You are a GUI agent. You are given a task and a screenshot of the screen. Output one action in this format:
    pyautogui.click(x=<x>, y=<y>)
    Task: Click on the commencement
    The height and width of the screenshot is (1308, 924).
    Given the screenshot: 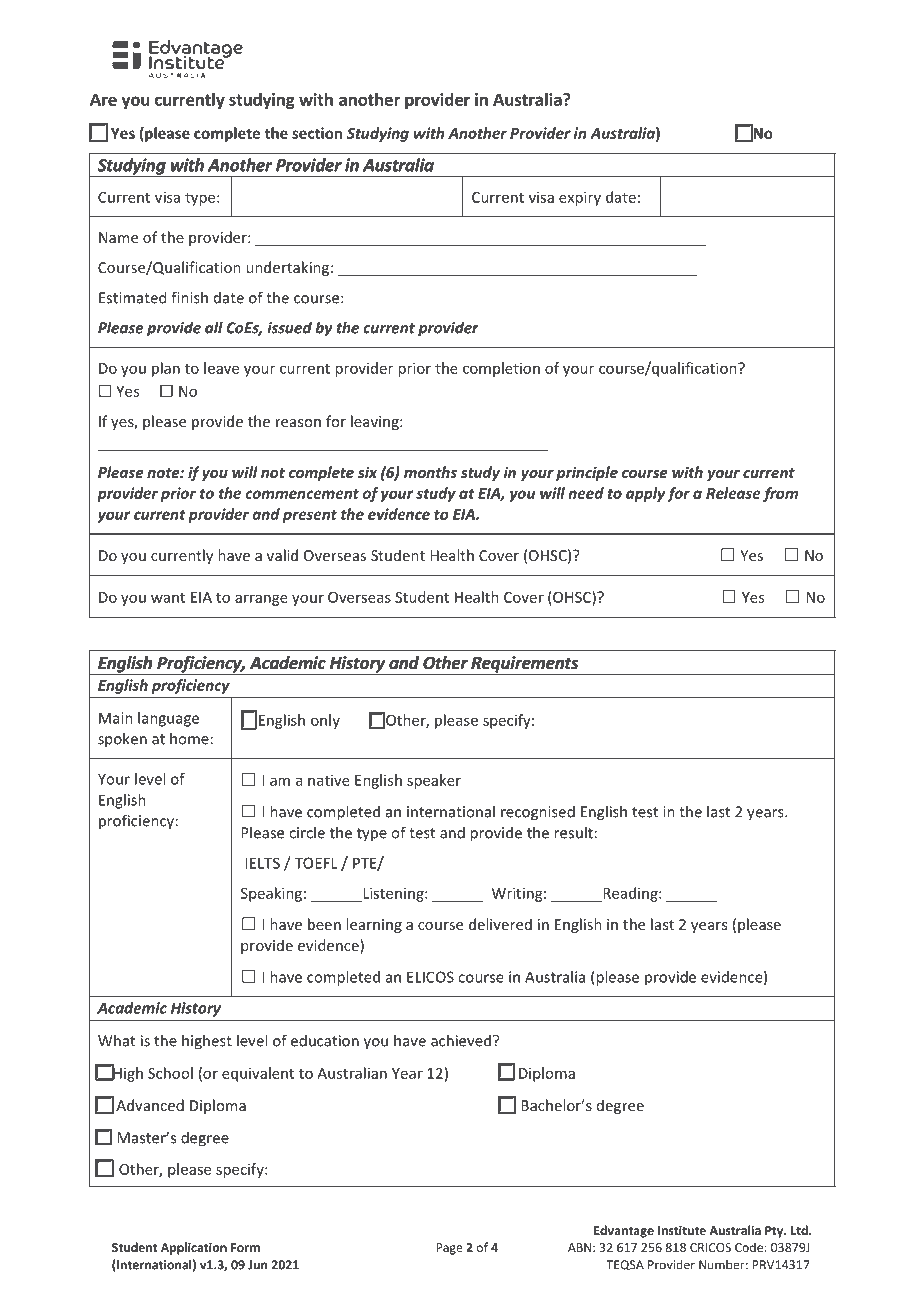 What is the action you would take?
    pyautogui.click(x=302, y=493)
